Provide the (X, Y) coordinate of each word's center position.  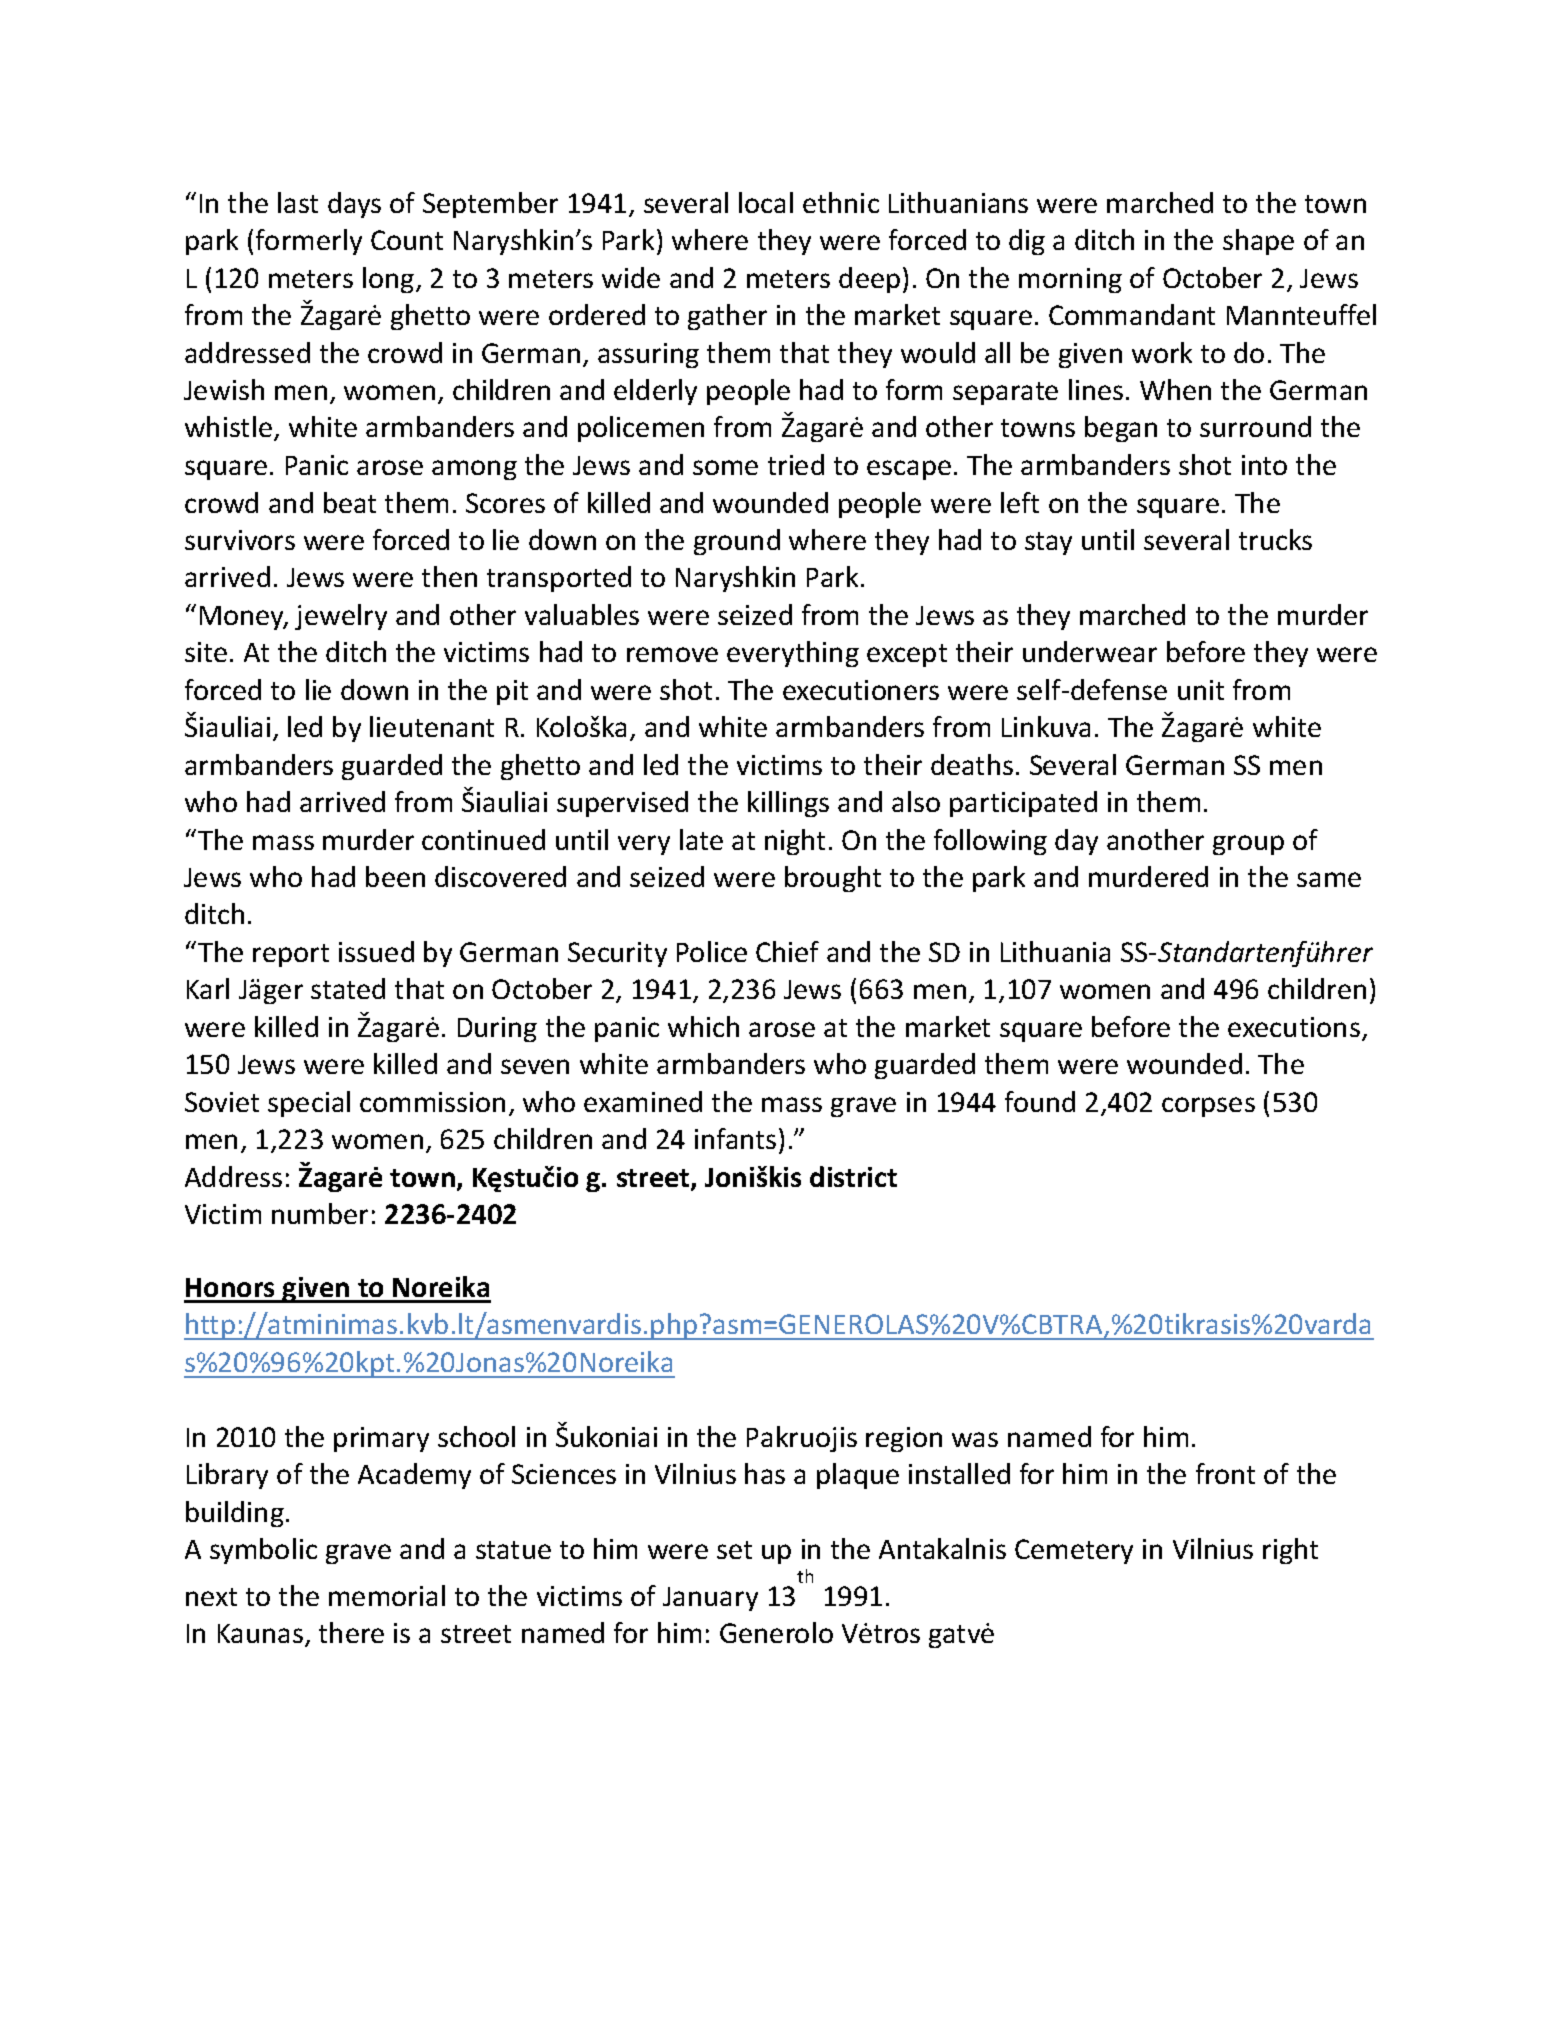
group (1248, 845)
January (710, 1599)
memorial (387, 1595)
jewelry (341, 617)
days (354, 205)
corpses (1208, 1107)
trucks (1275, 539)
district (853, 1176)
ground (737, 542)
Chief (787, 951)
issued (376, 951)
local (766, 202)
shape (1258, 242)
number (320, 1213)
